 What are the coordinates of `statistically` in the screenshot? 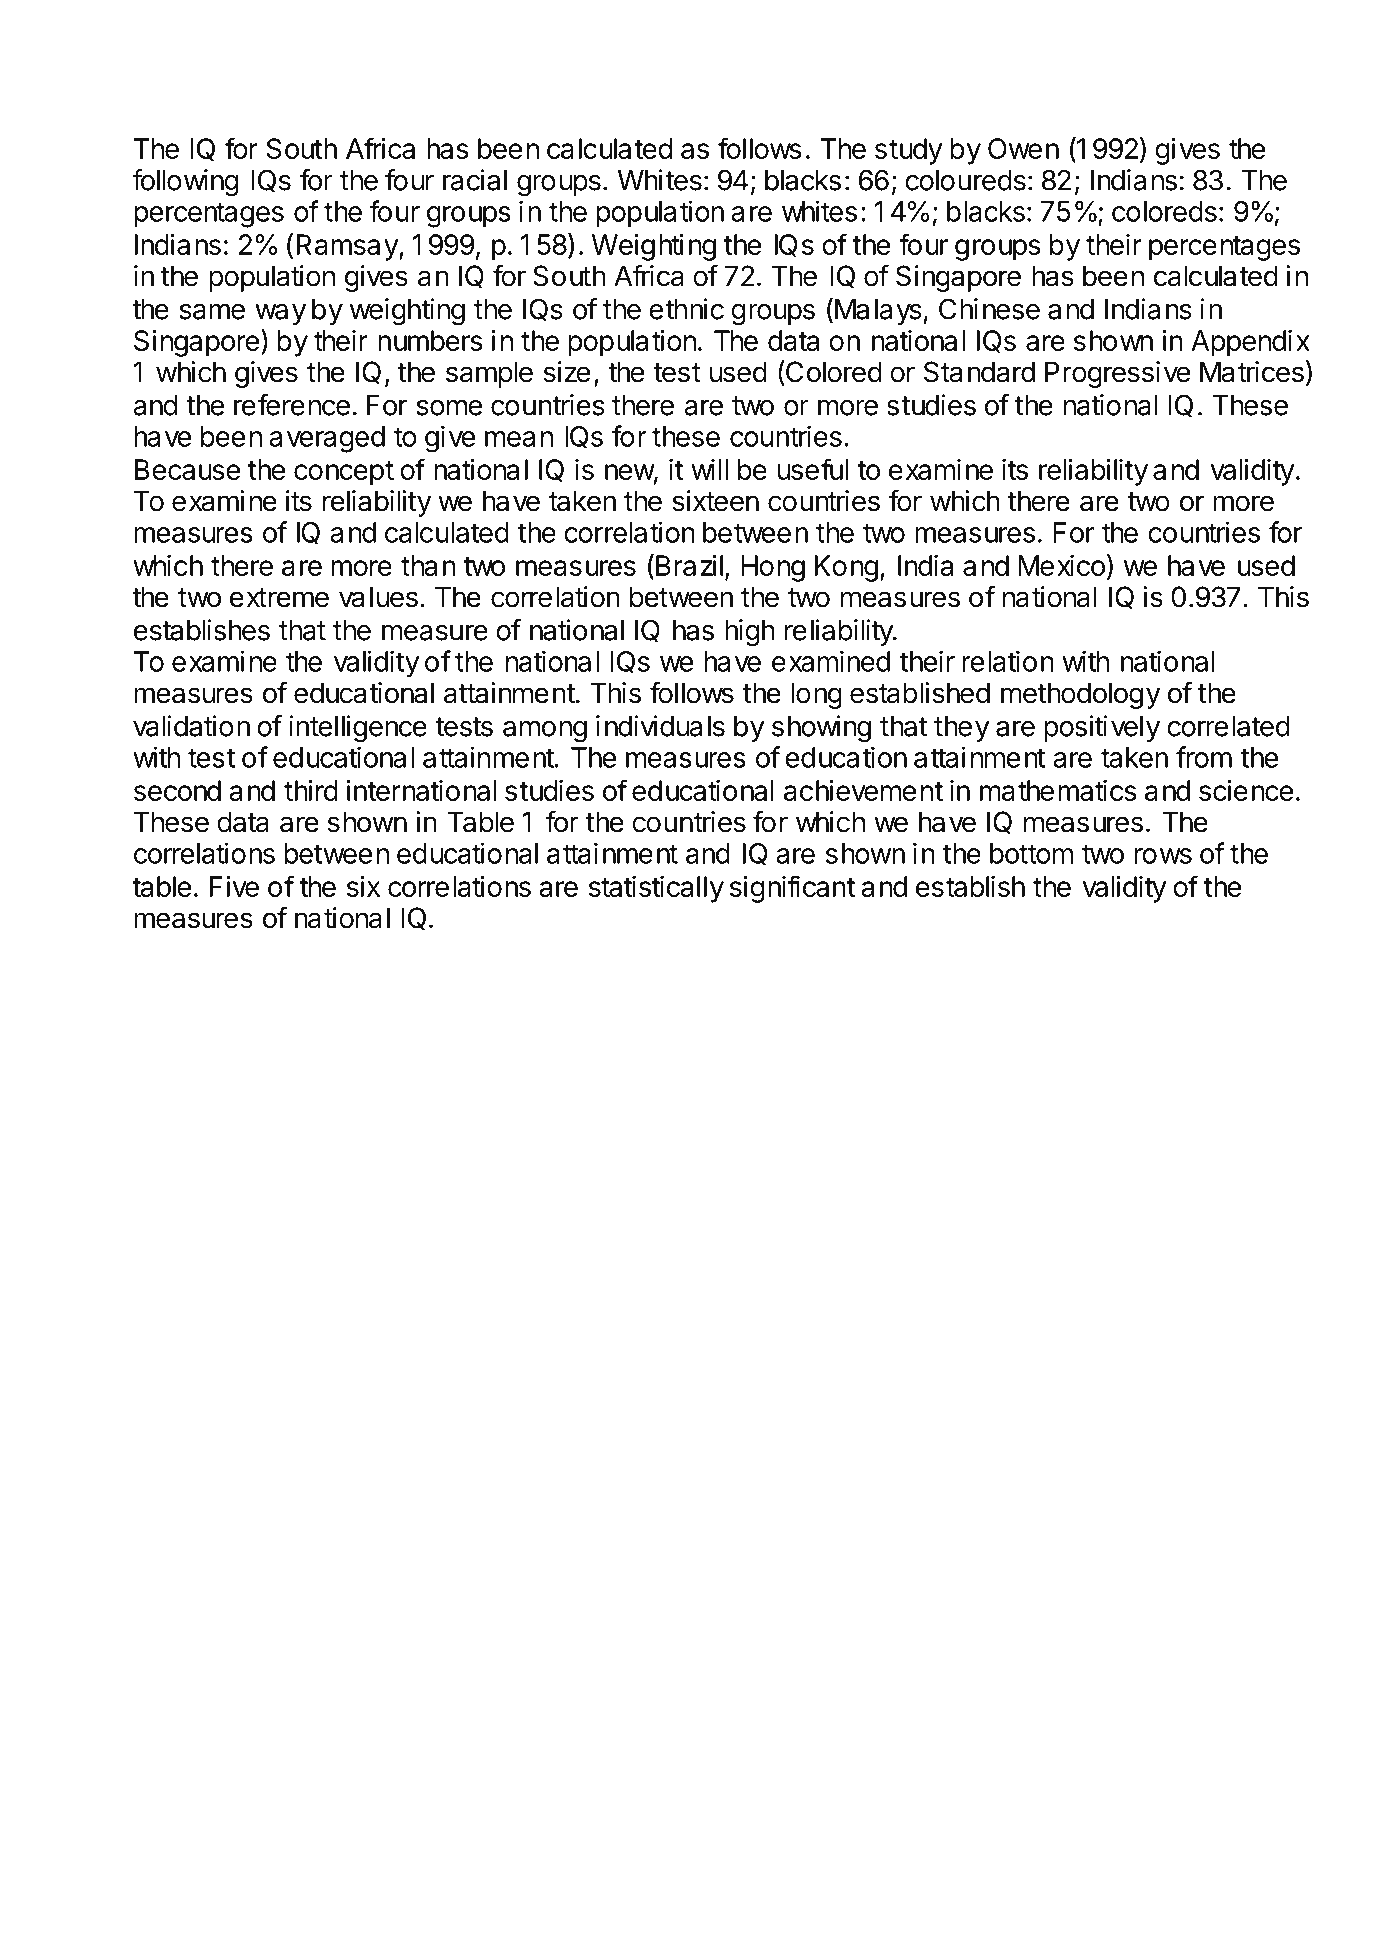 It's located at (656, 889).
